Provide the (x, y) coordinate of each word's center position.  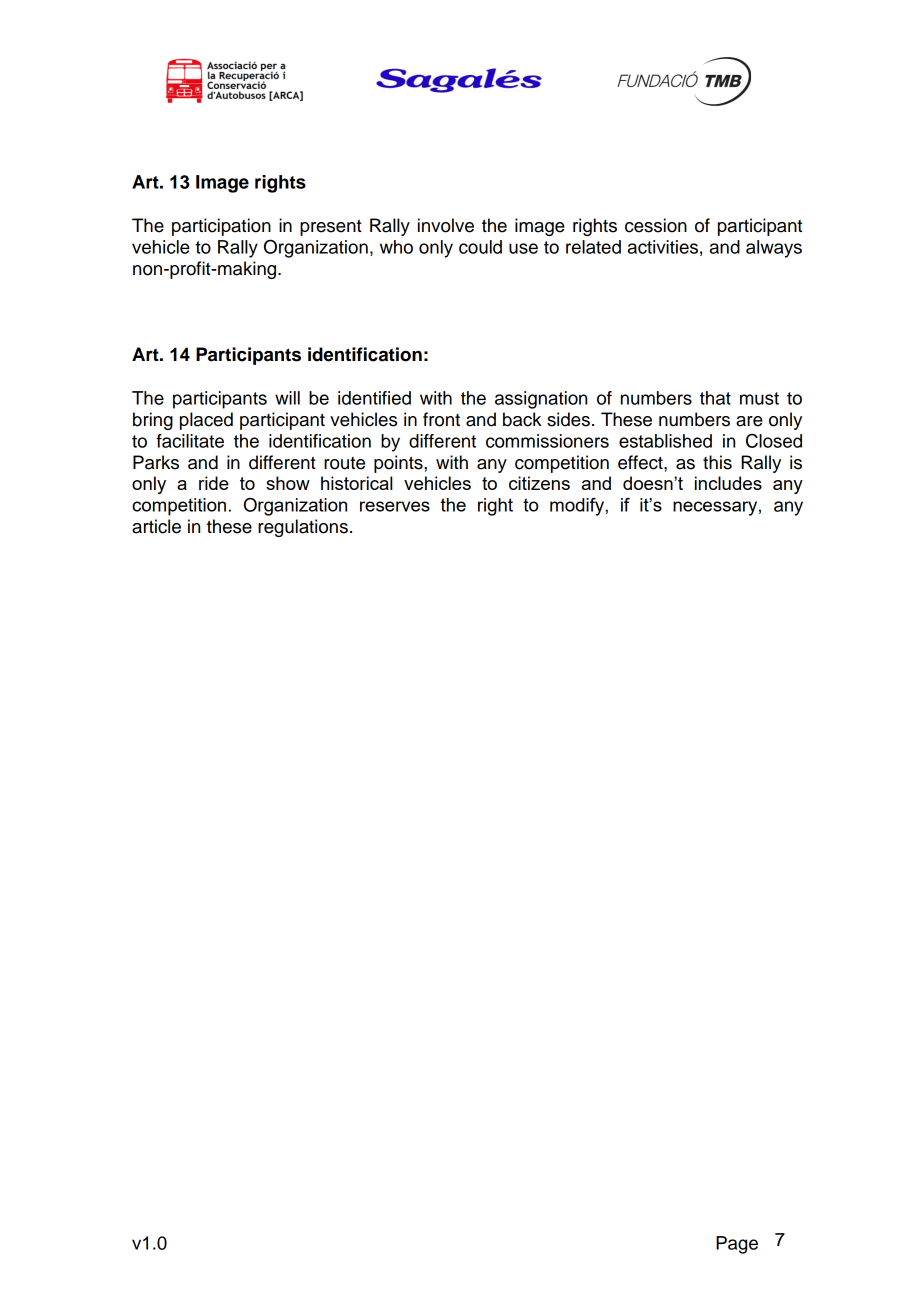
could (480, 247)
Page (737, 1245)
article (156, 526)
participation (221, 227)
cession (656, 225)
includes (728, 483)
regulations (303, 528)
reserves (395, 506)
